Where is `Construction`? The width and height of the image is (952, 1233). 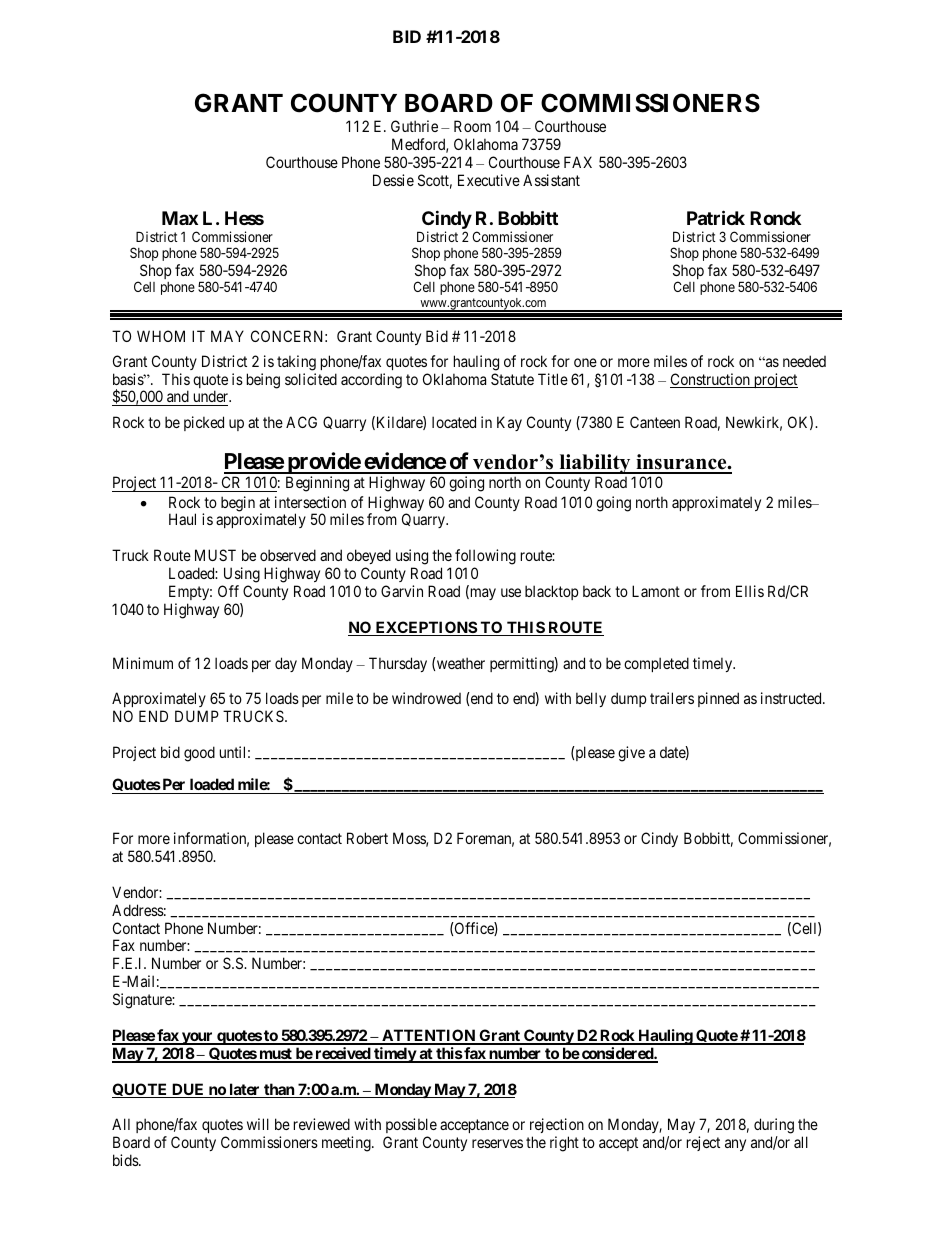 Construction is located at coordinates (711, 380).
